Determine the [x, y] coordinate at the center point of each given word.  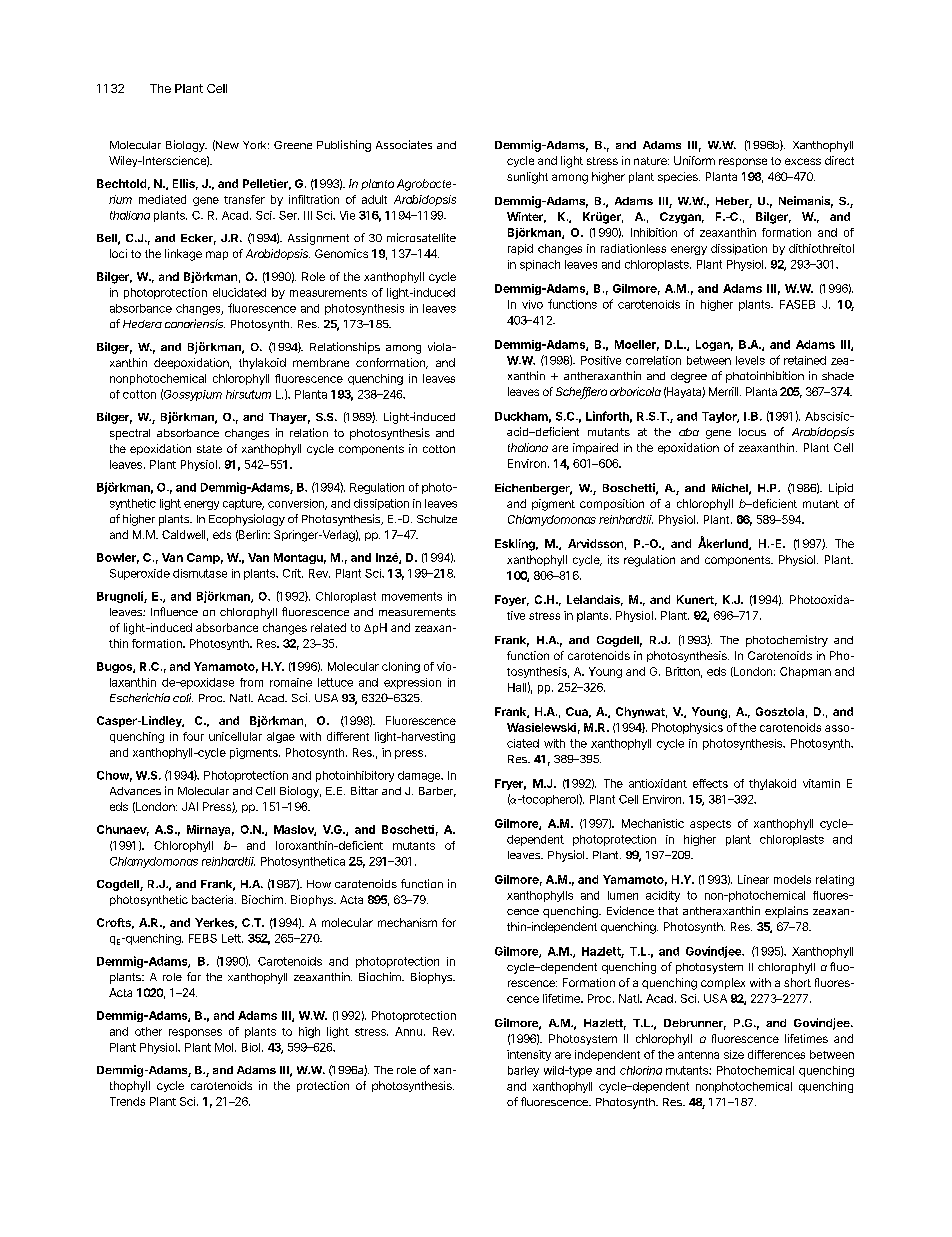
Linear [753, 879]
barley [523, 1071]
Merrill [723, 391]
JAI [190, 806]
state [209, 449]
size [734, 1054]
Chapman [805, 672]
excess [803, 161]
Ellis [184, 183]
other [148, 1031]
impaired [595, 448]
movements [412, 596]
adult [374, 199]
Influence [174, 611]
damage [420, 776]
